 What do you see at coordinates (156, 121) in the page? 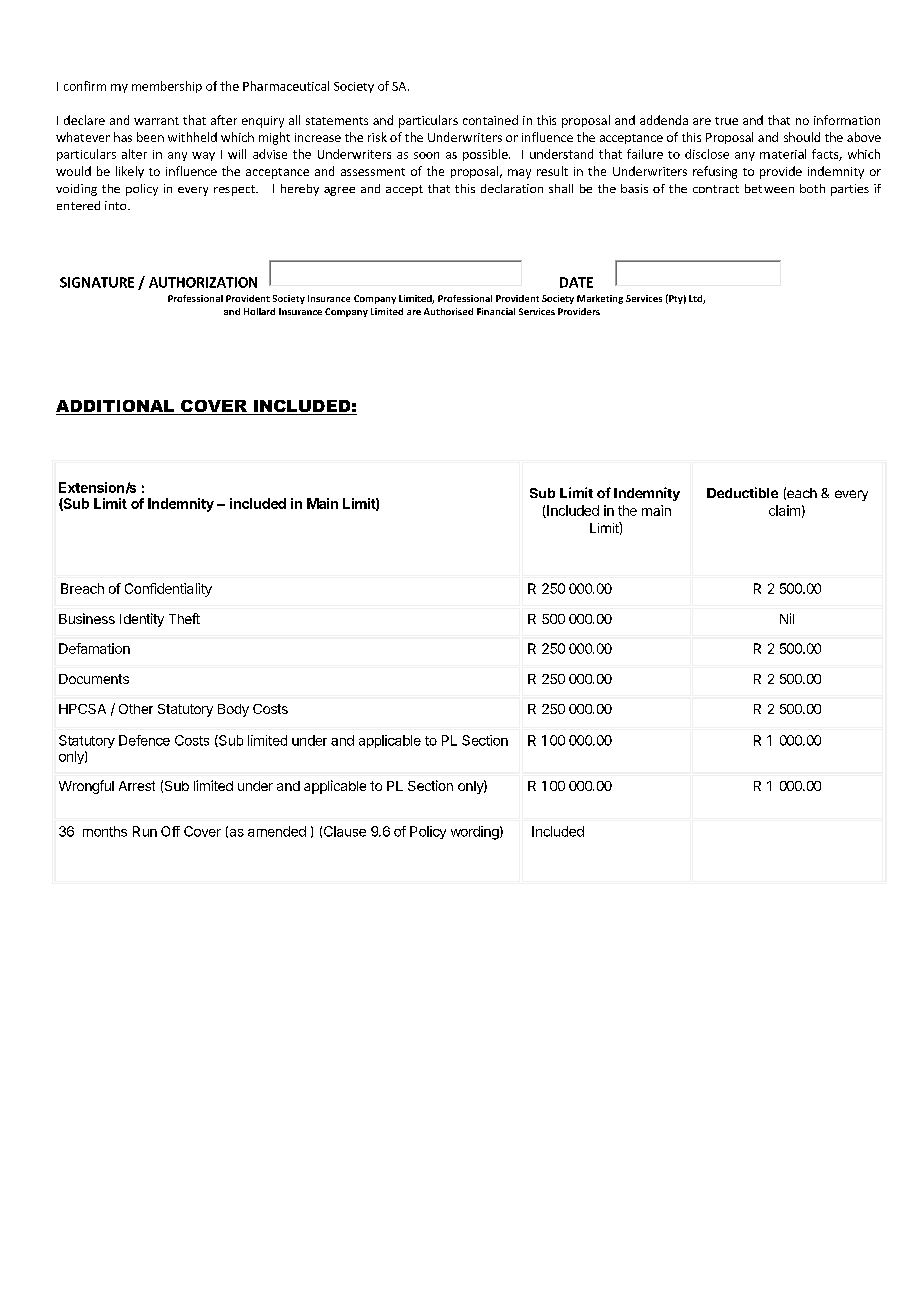
I see `warrant` at bounding box center [156, 121].
